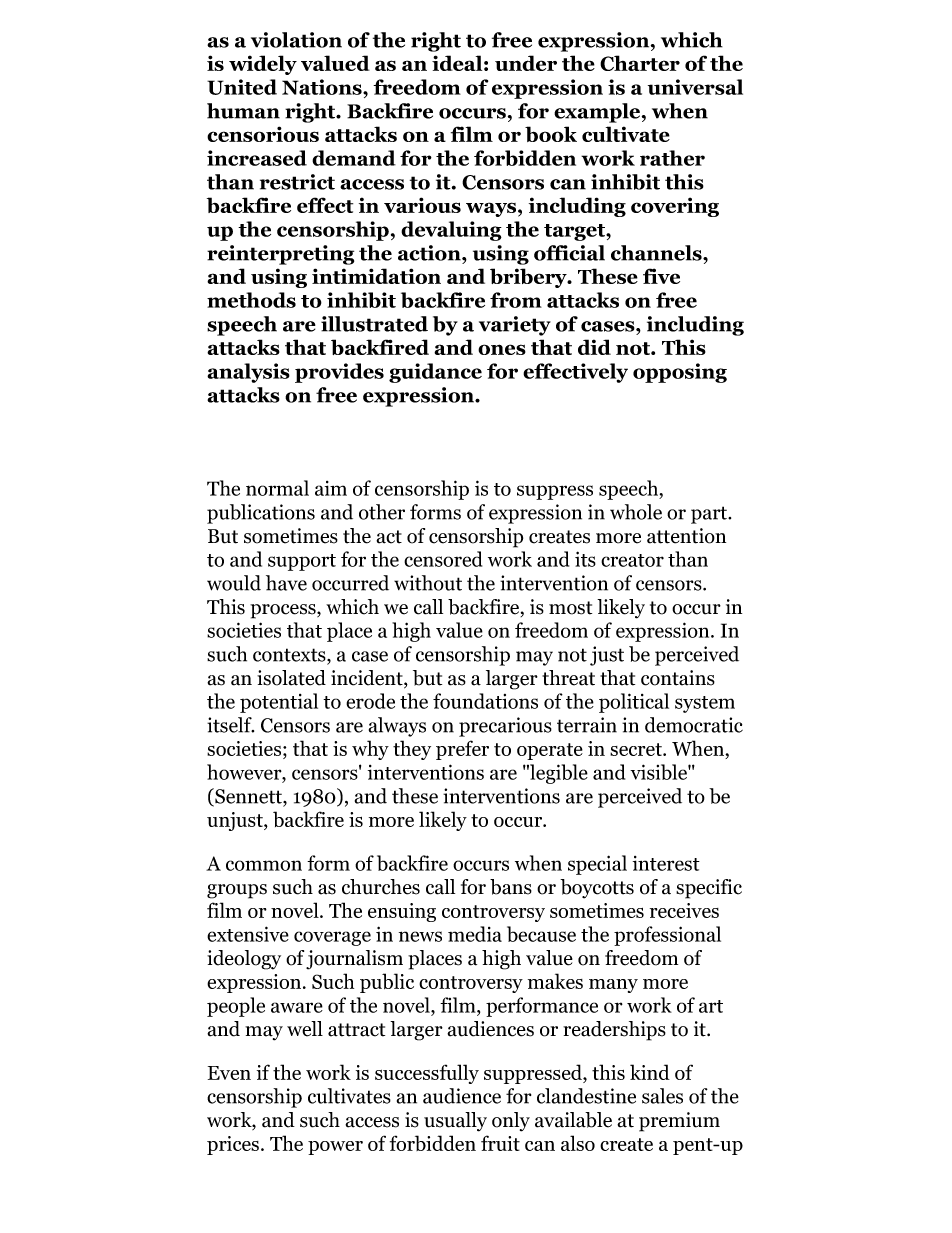 This screenshot has height=1233, width=952. I want to click on Charter, so click(640, 63).
